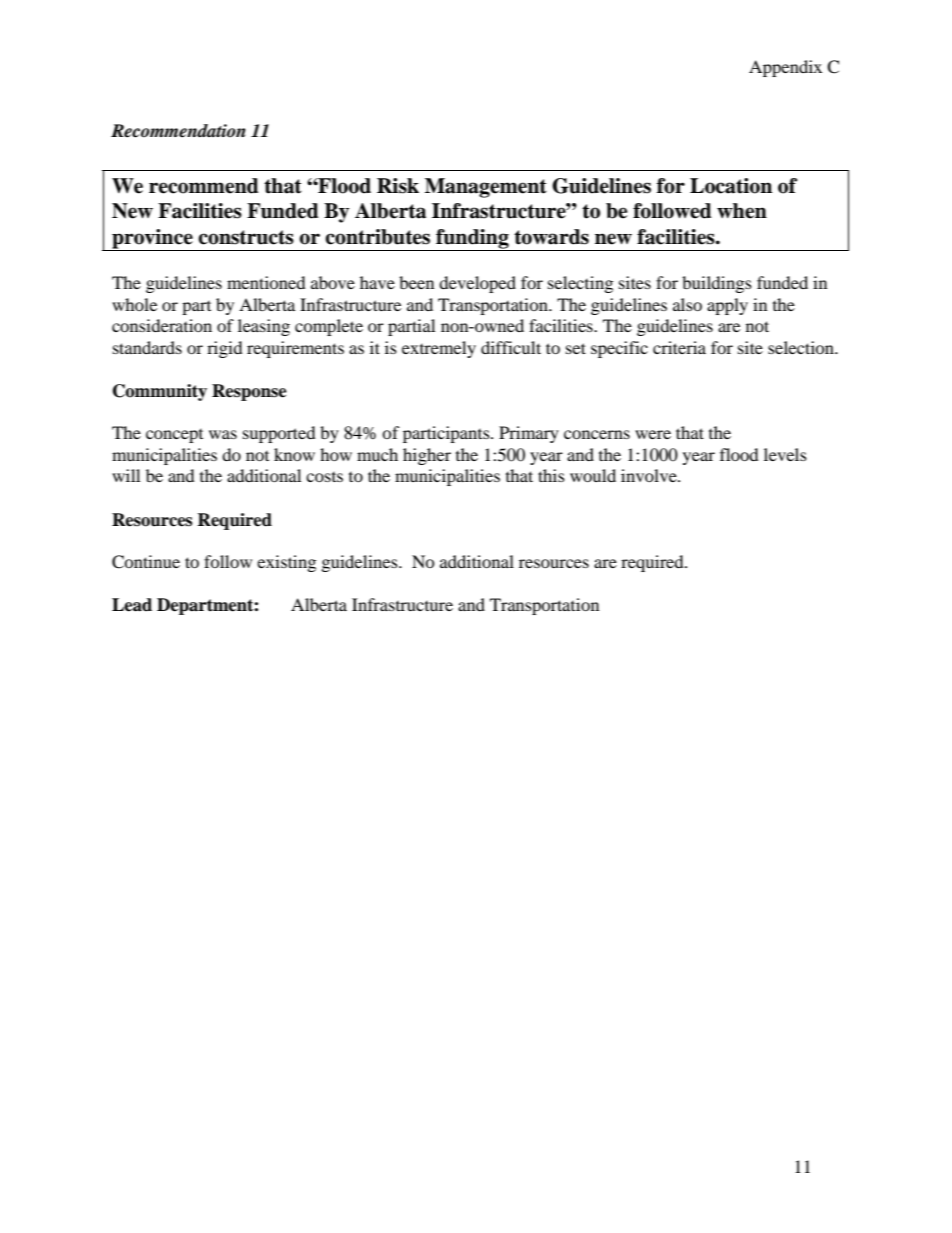  Describe the element at coordinates (225, 349) in the screenshot. I see `rigid` at that location.
